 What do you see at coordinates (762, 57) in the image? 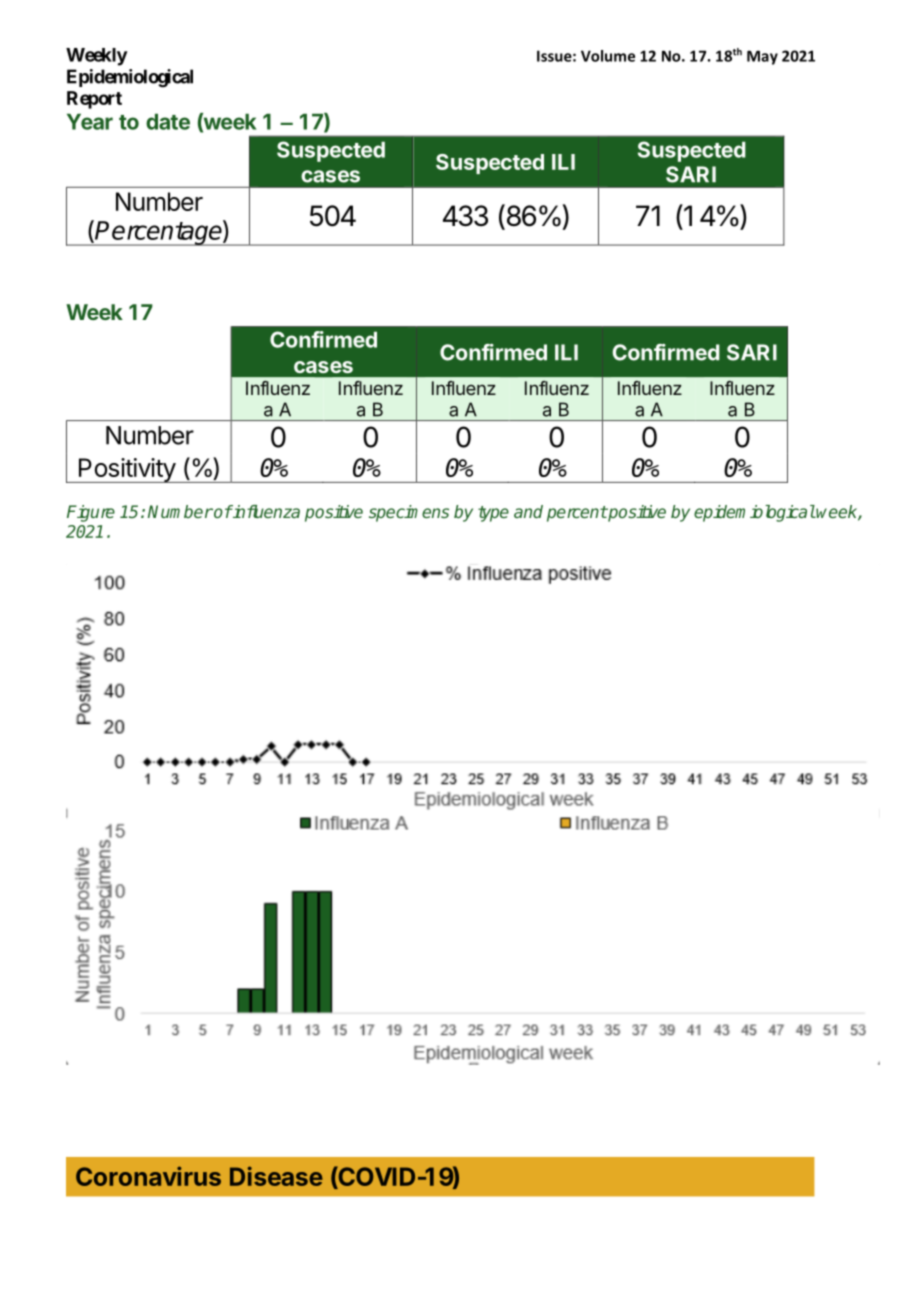
I see `May` at bounding box center [762, 57].
